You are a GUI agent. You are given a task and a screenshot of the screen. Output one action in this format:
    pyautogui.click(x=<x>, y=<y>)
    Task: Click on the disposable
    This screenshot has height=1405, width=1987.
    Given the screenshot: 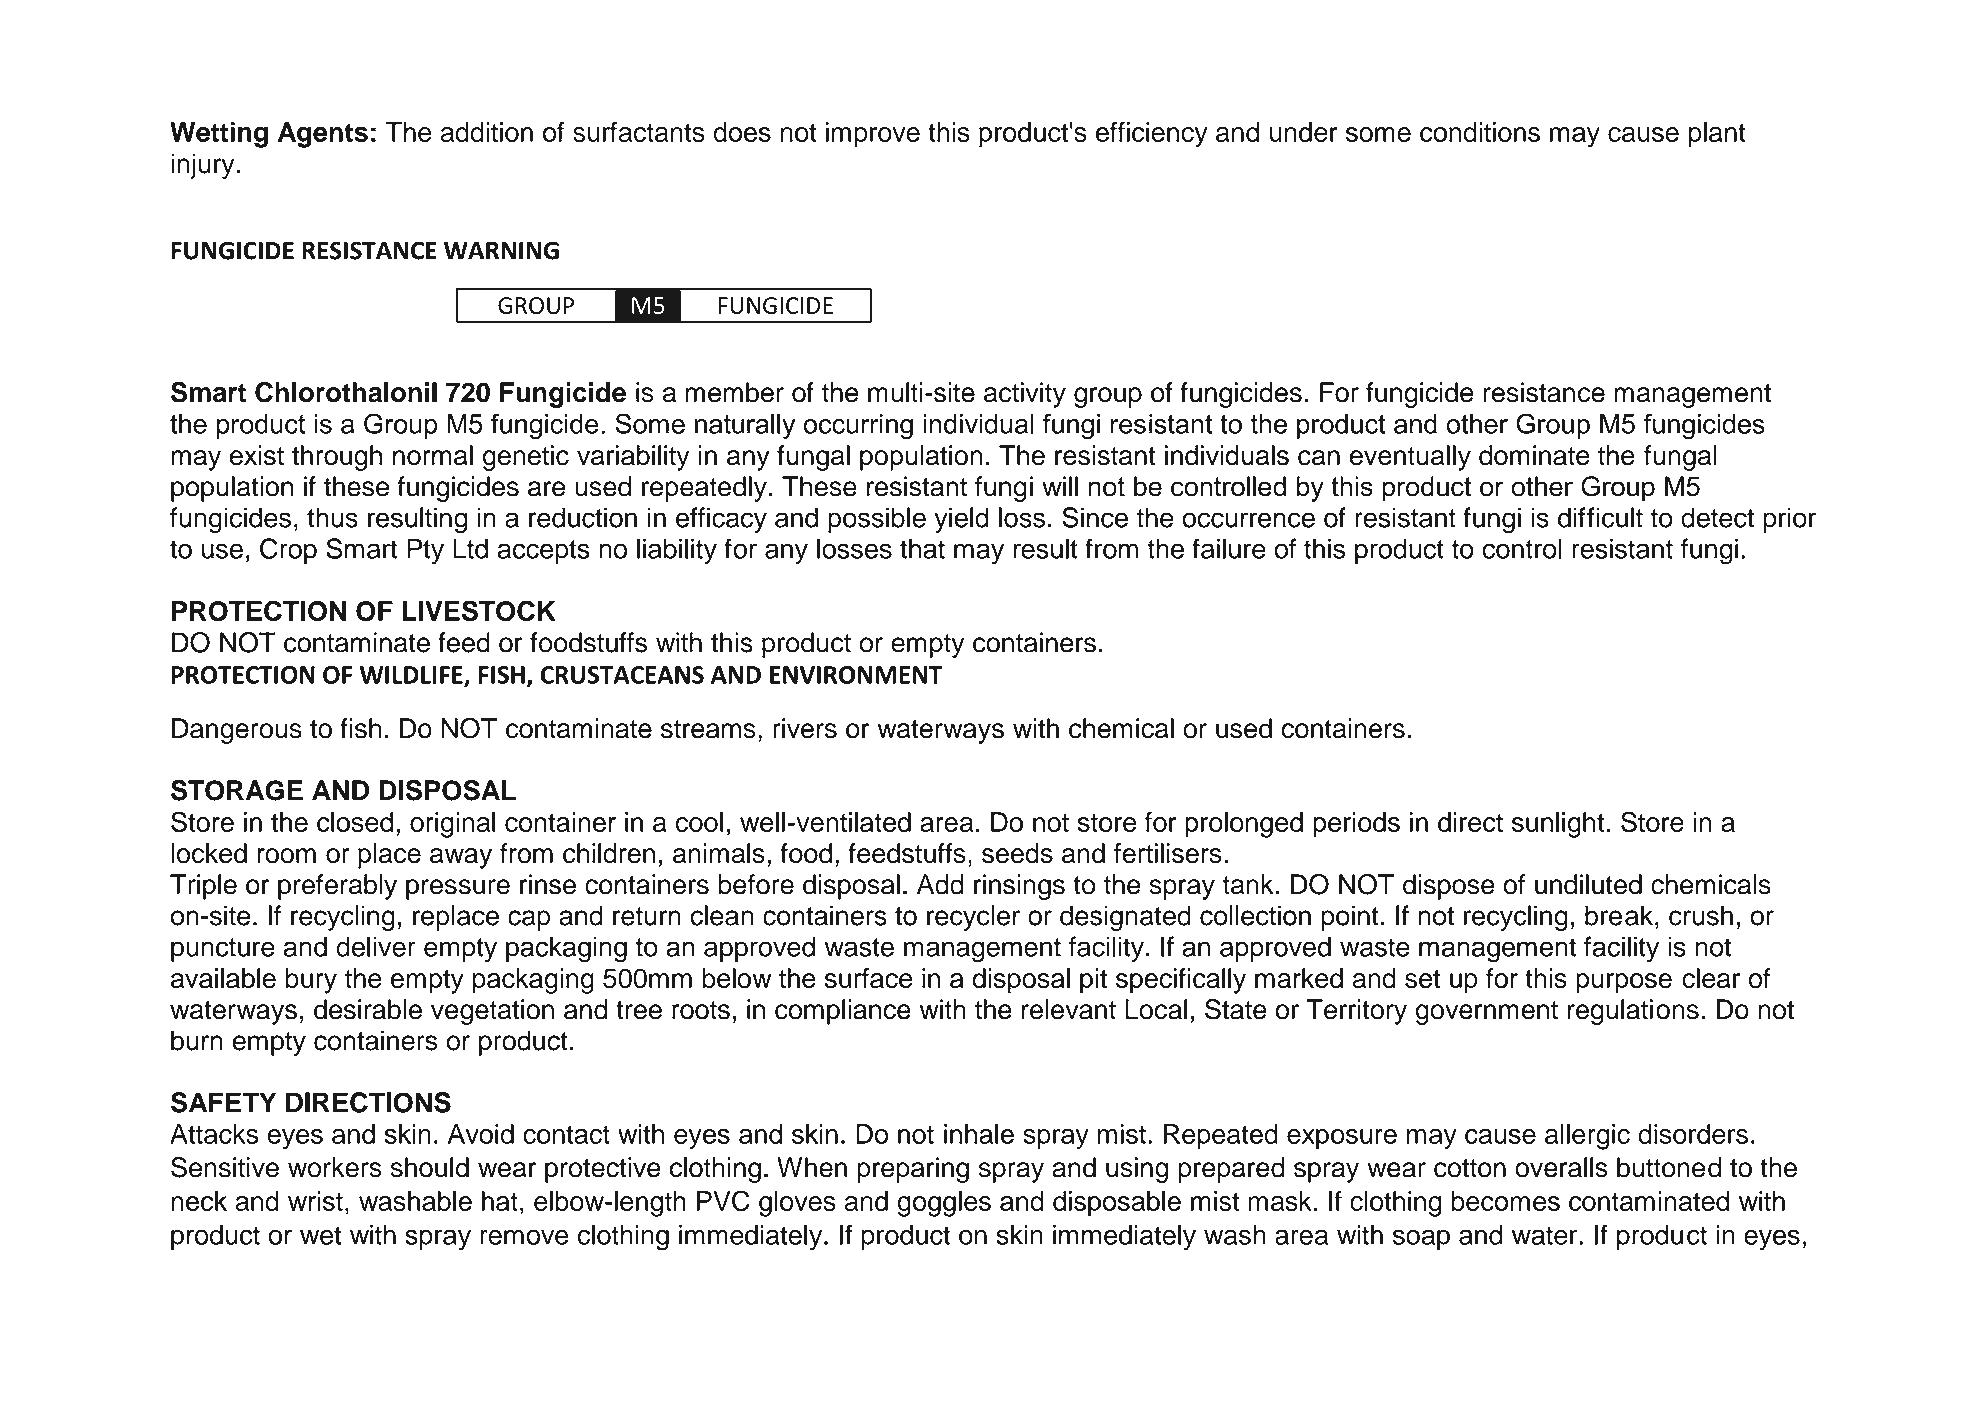 What is the action you would take?
    pyautogui.click(x=1117, y=1204)
